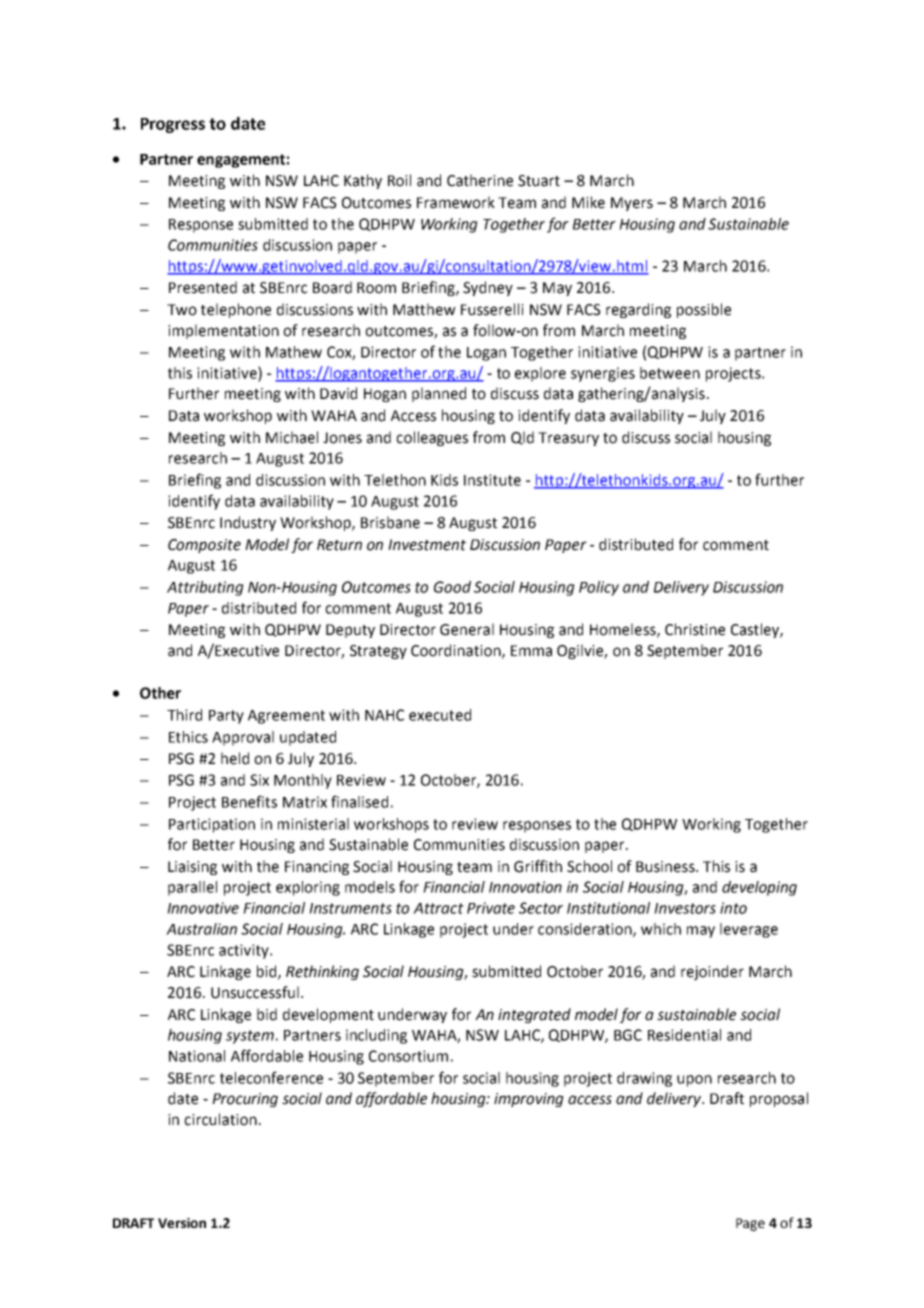 Image resolution: width=924 pixels, height=1308 pixels. Describe the element at coordinates (695, 629) in the image. I see `Christine` at that location.
